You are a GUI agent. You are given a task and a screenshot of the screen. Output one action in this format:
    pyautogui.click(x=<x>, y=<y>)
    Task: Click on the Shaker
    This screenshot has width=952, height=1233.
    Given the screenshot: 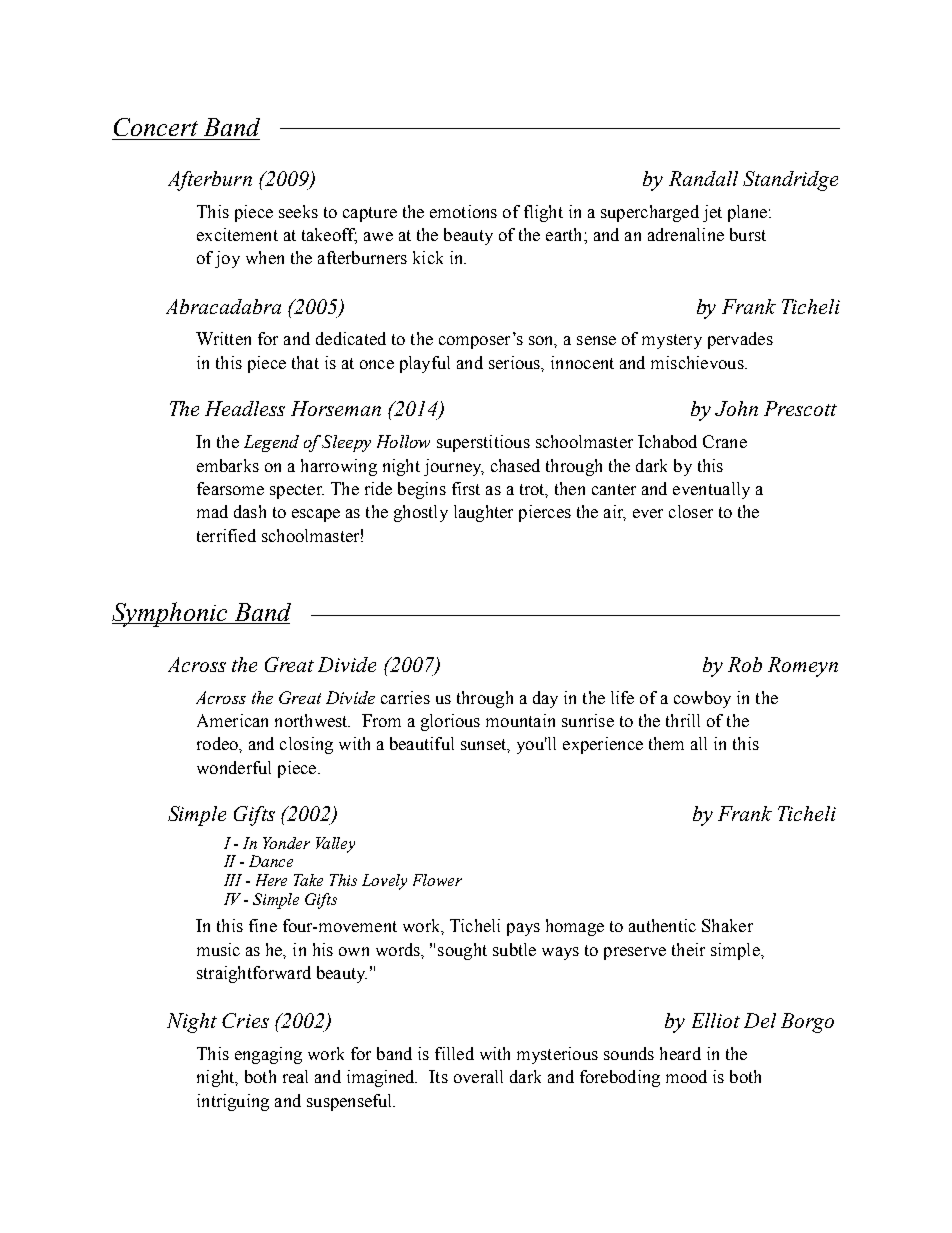 What is the action you would take?
    pyautogui.click(x=727, y=925)
